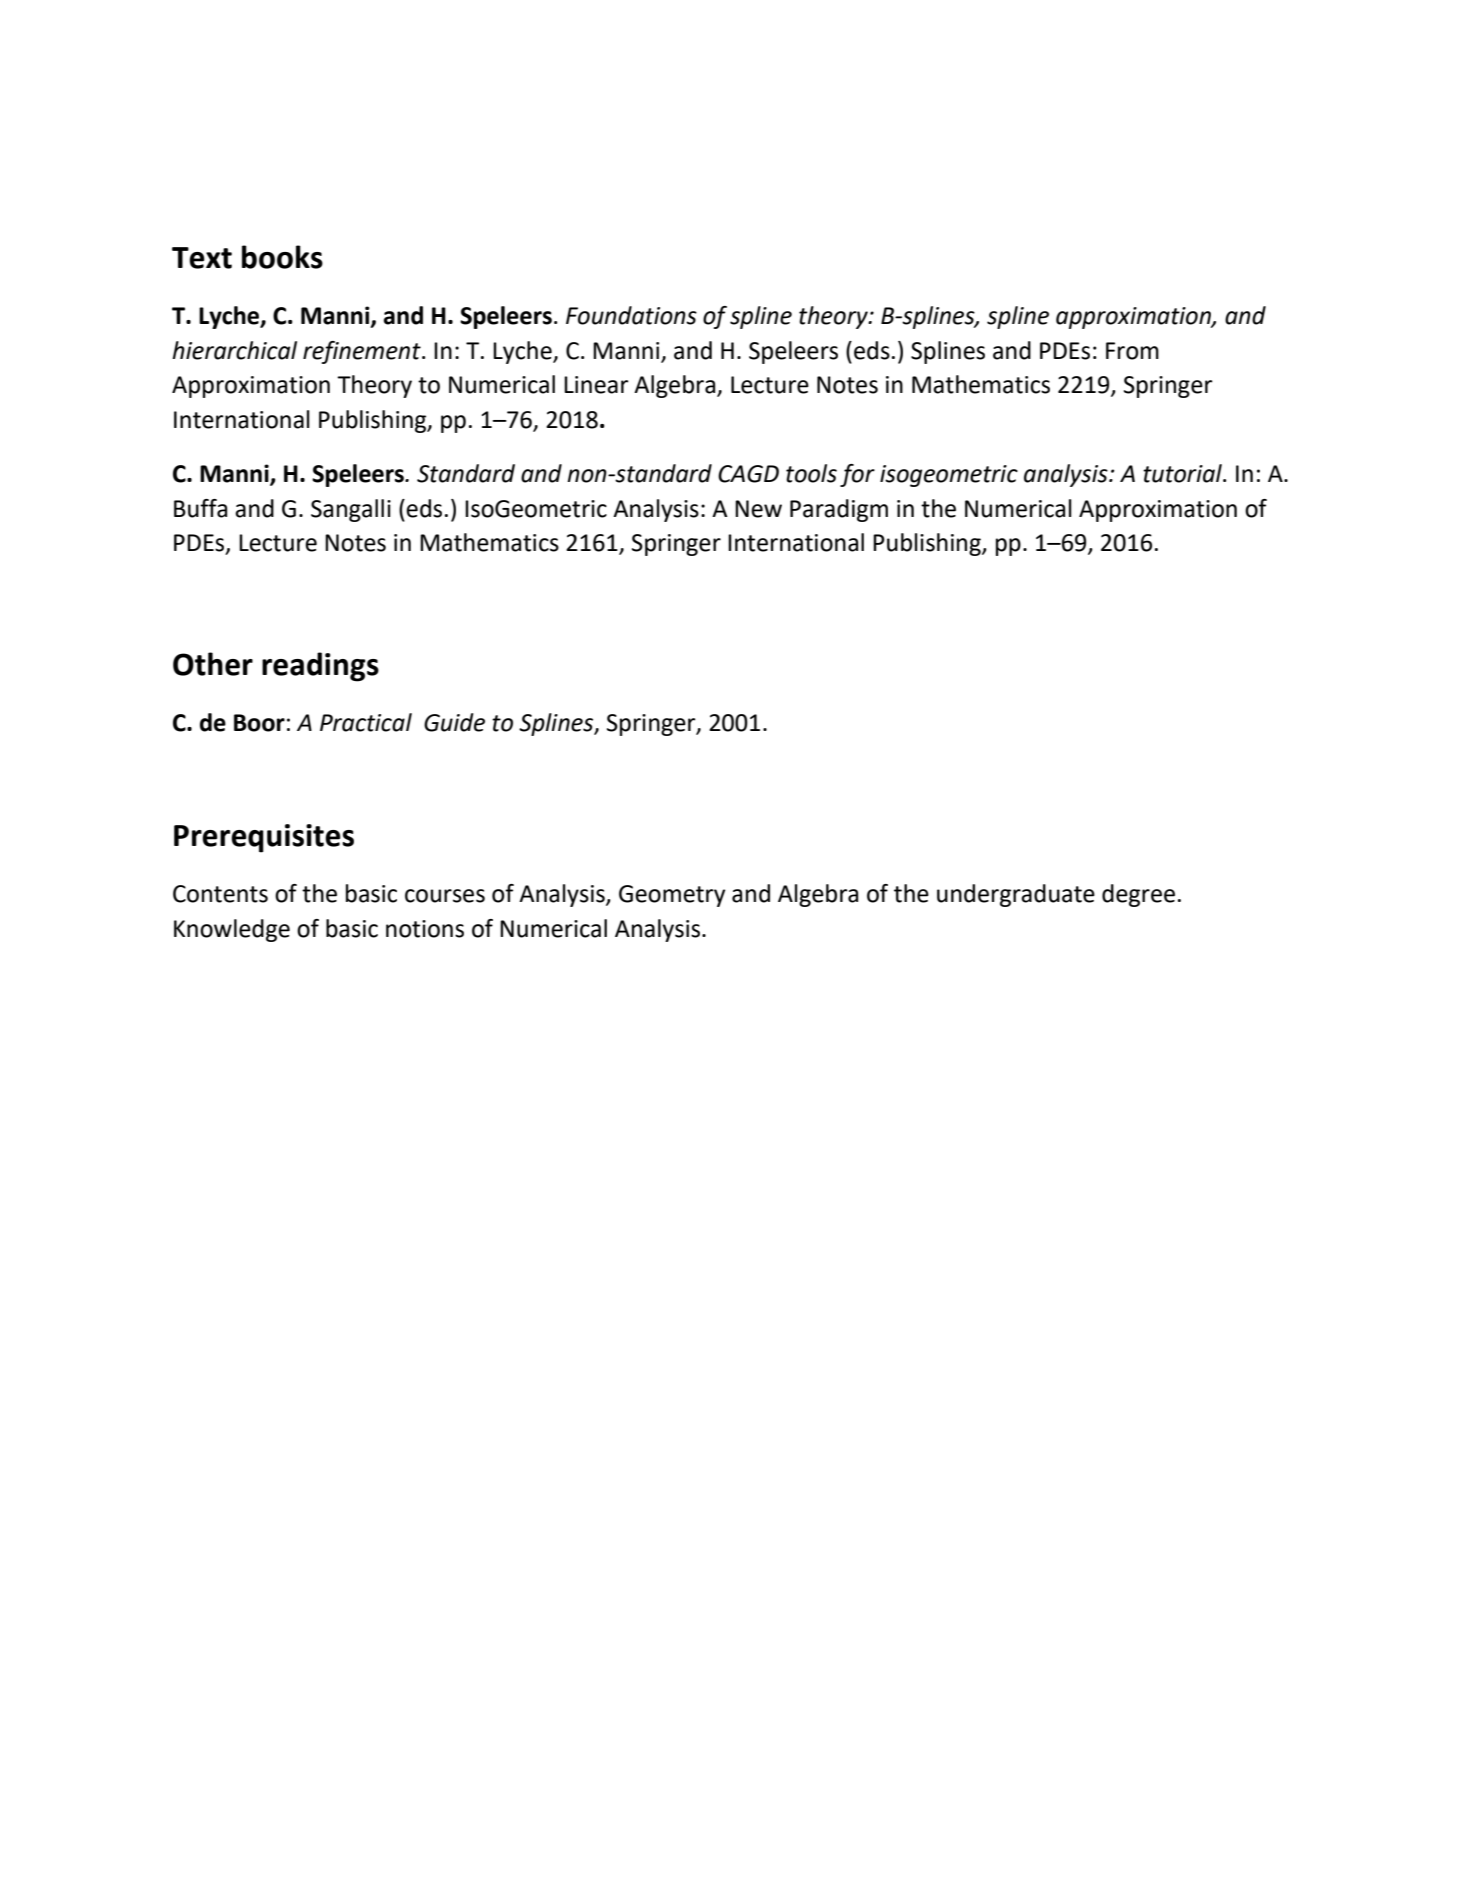 This page has width=1464, height=1894. I want to click on for, so click(857, 475).
